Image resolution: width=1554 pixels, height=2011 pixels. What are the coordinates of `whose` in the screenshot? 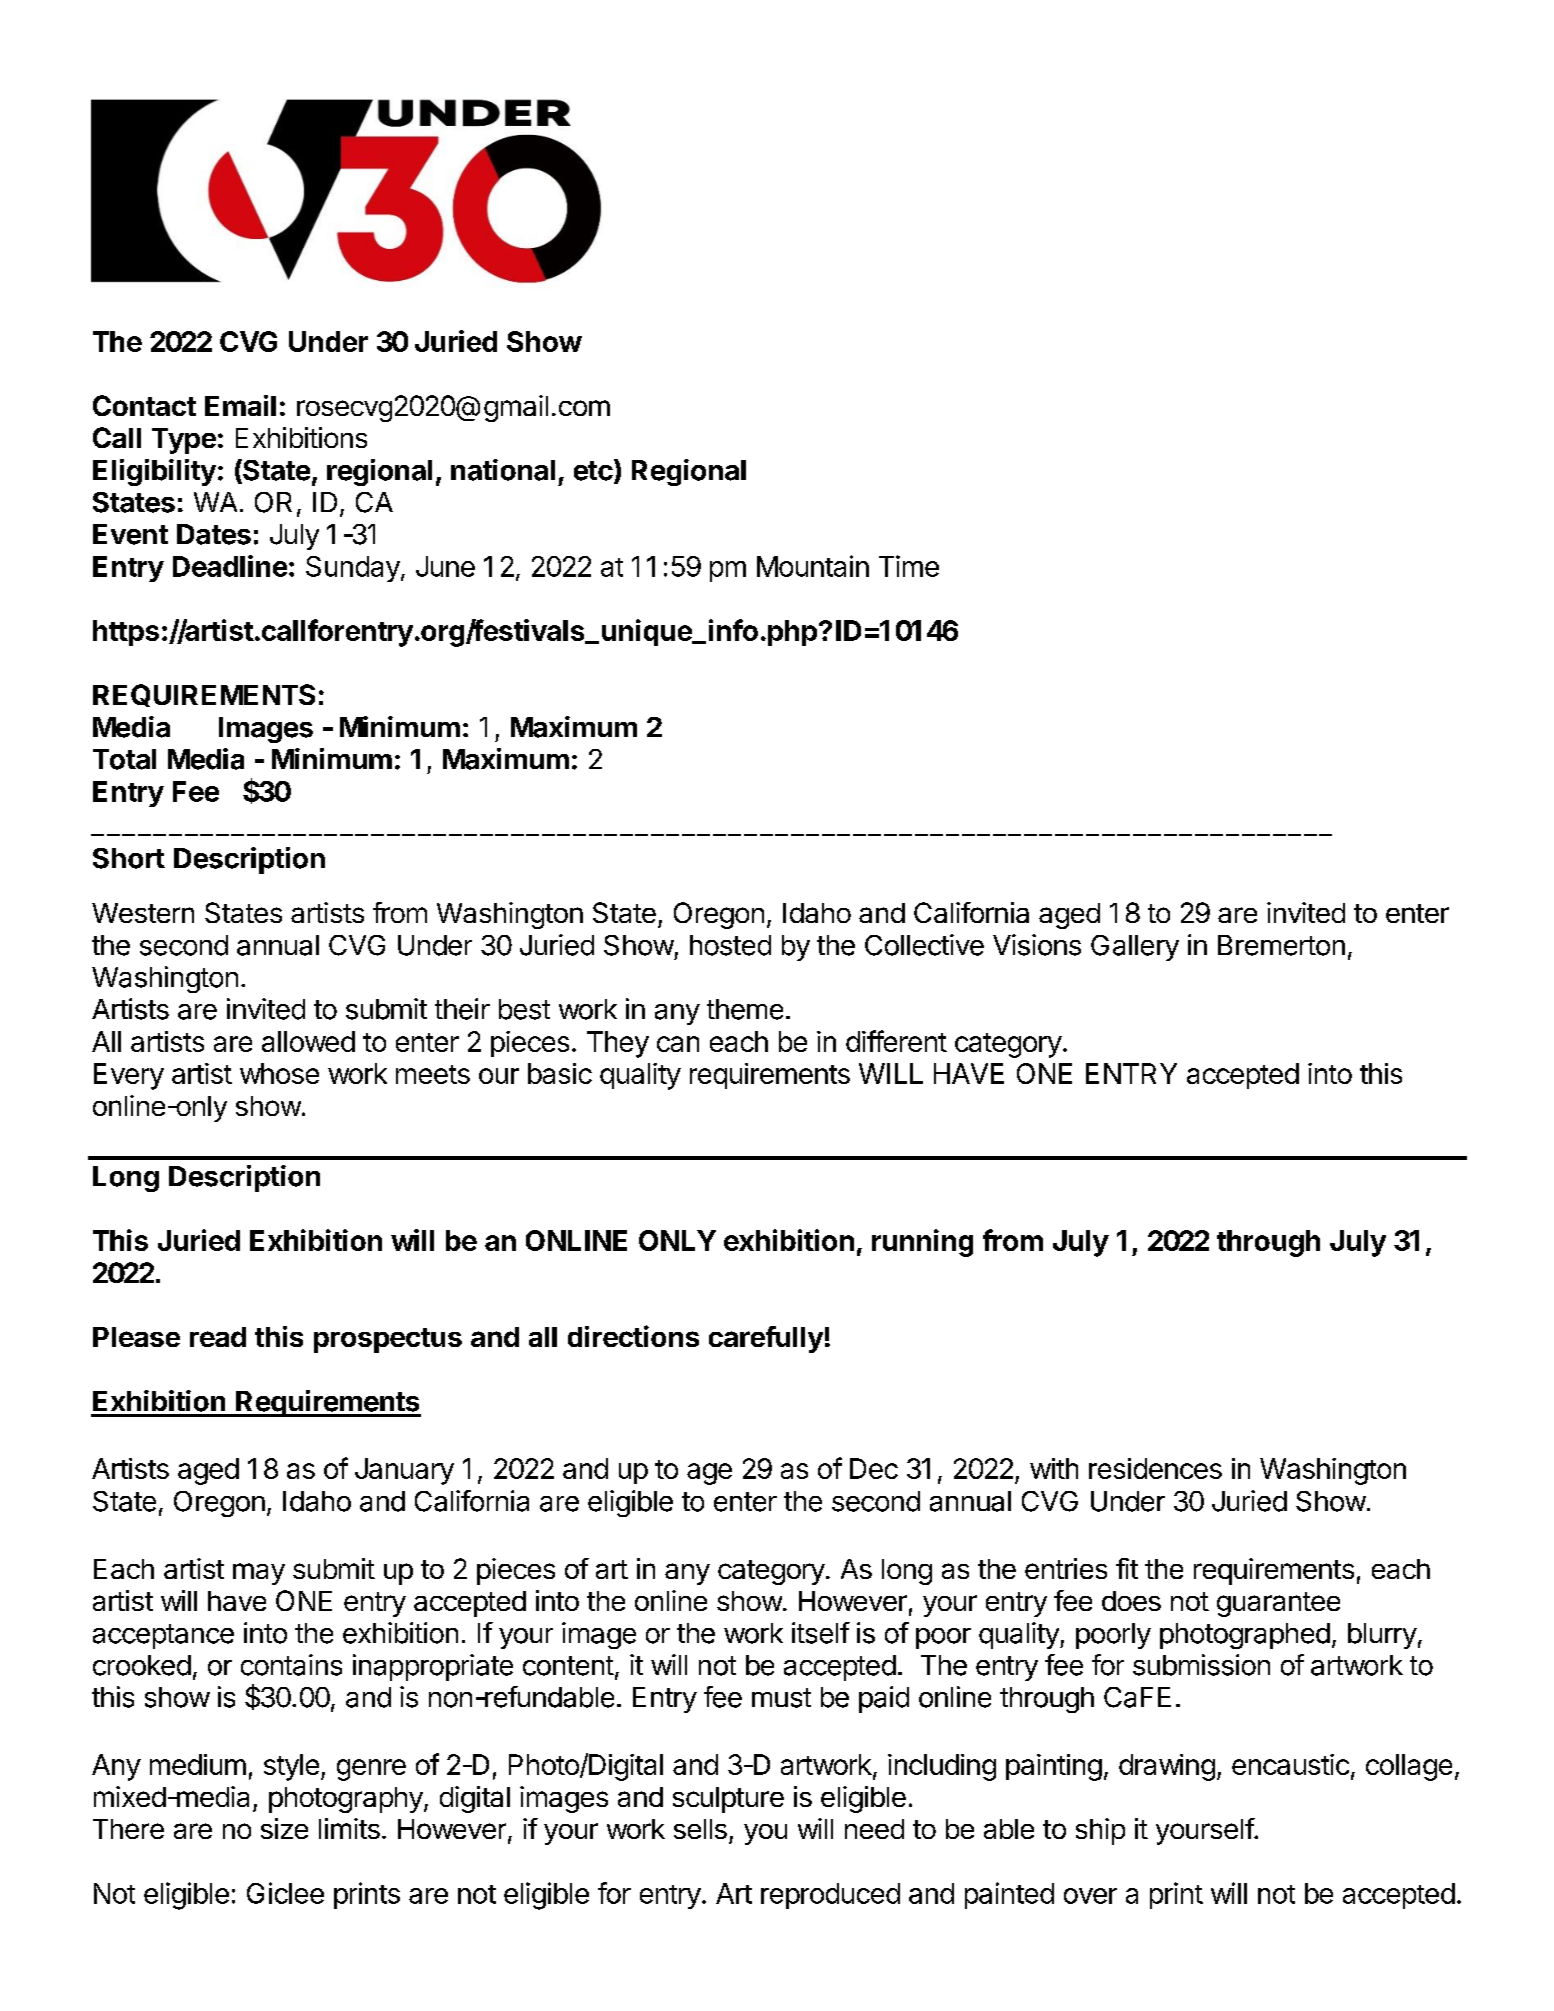 It's located at (279, 1073).
